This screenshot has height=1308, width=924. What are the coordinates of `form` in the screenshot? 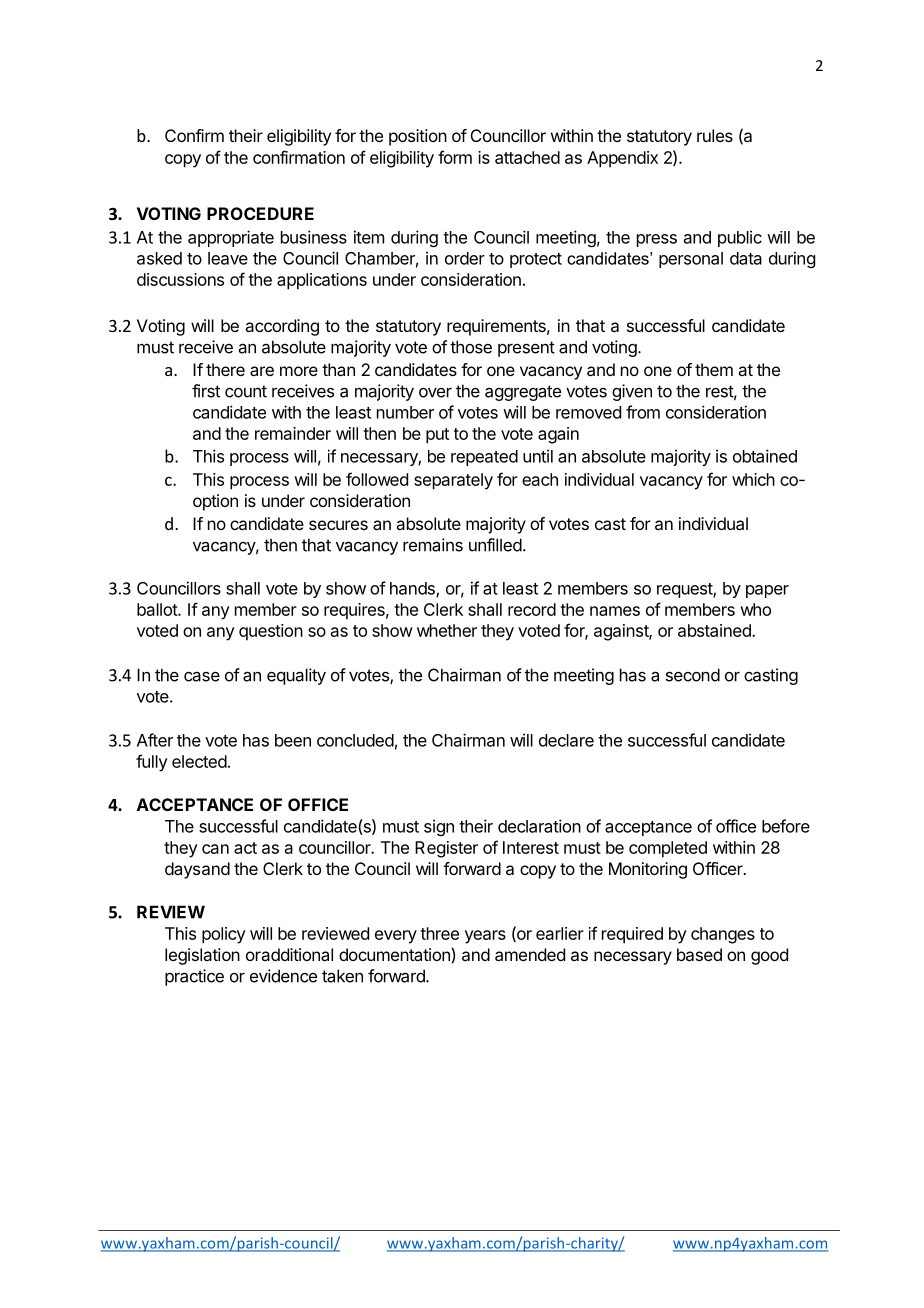 It's located at (455, 157).
